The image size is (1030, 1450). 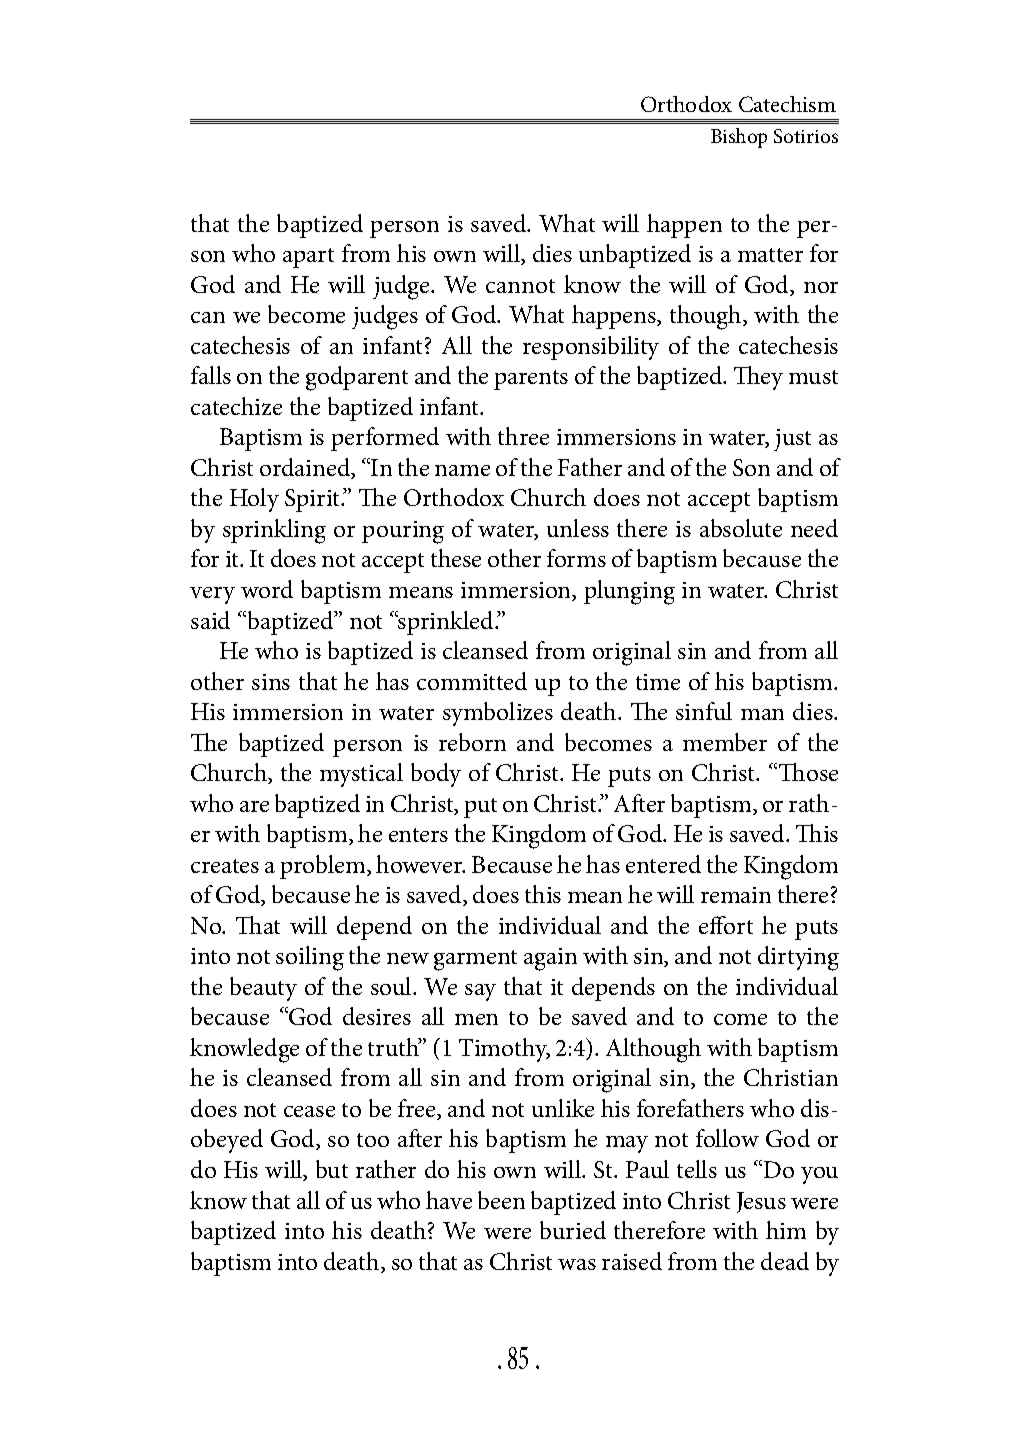 I want to click on mystical, so click(x=361, y=775).
